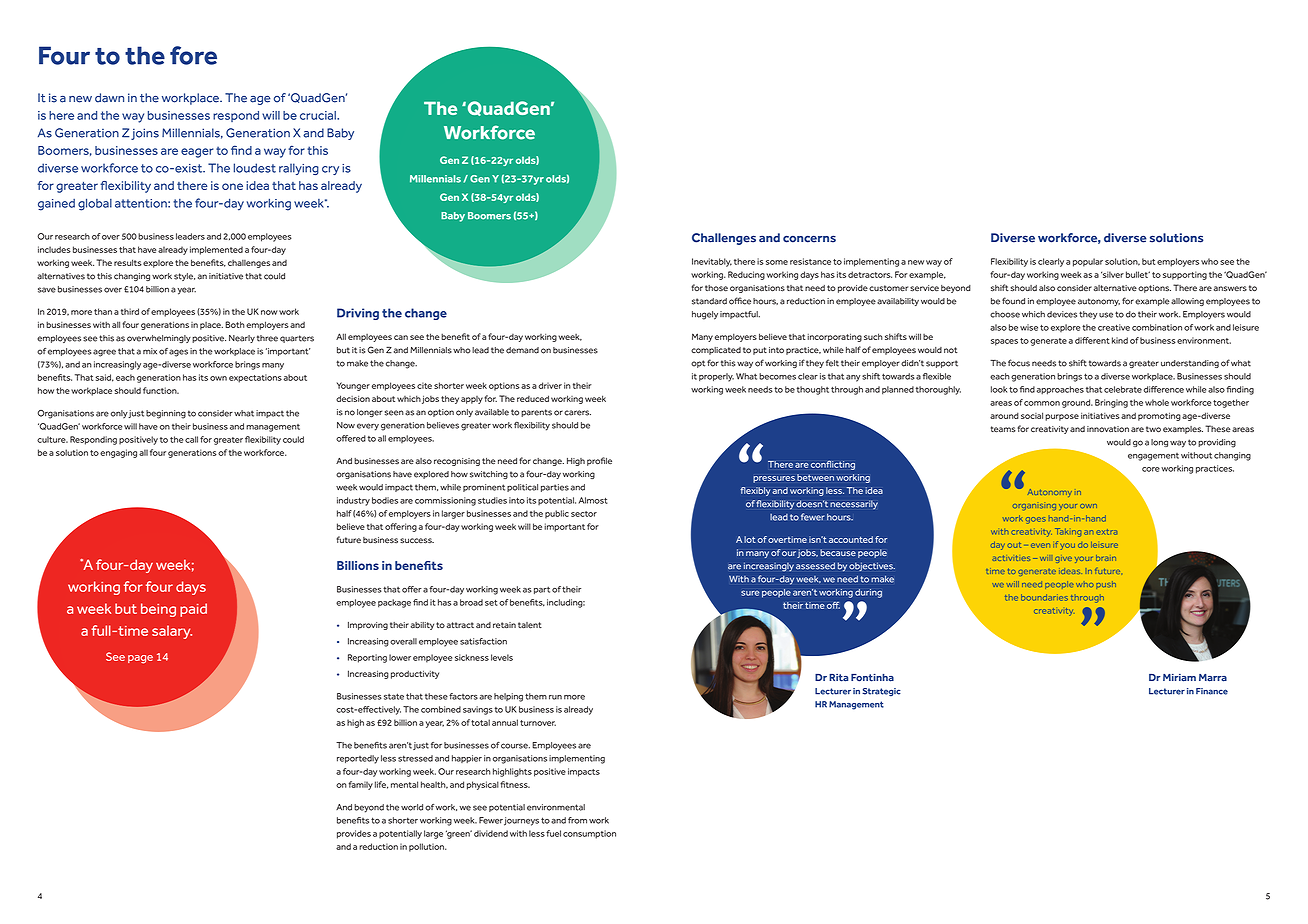 The width and height of the image is (1308, 924). I want to click on popular, so click(1088, 262).
